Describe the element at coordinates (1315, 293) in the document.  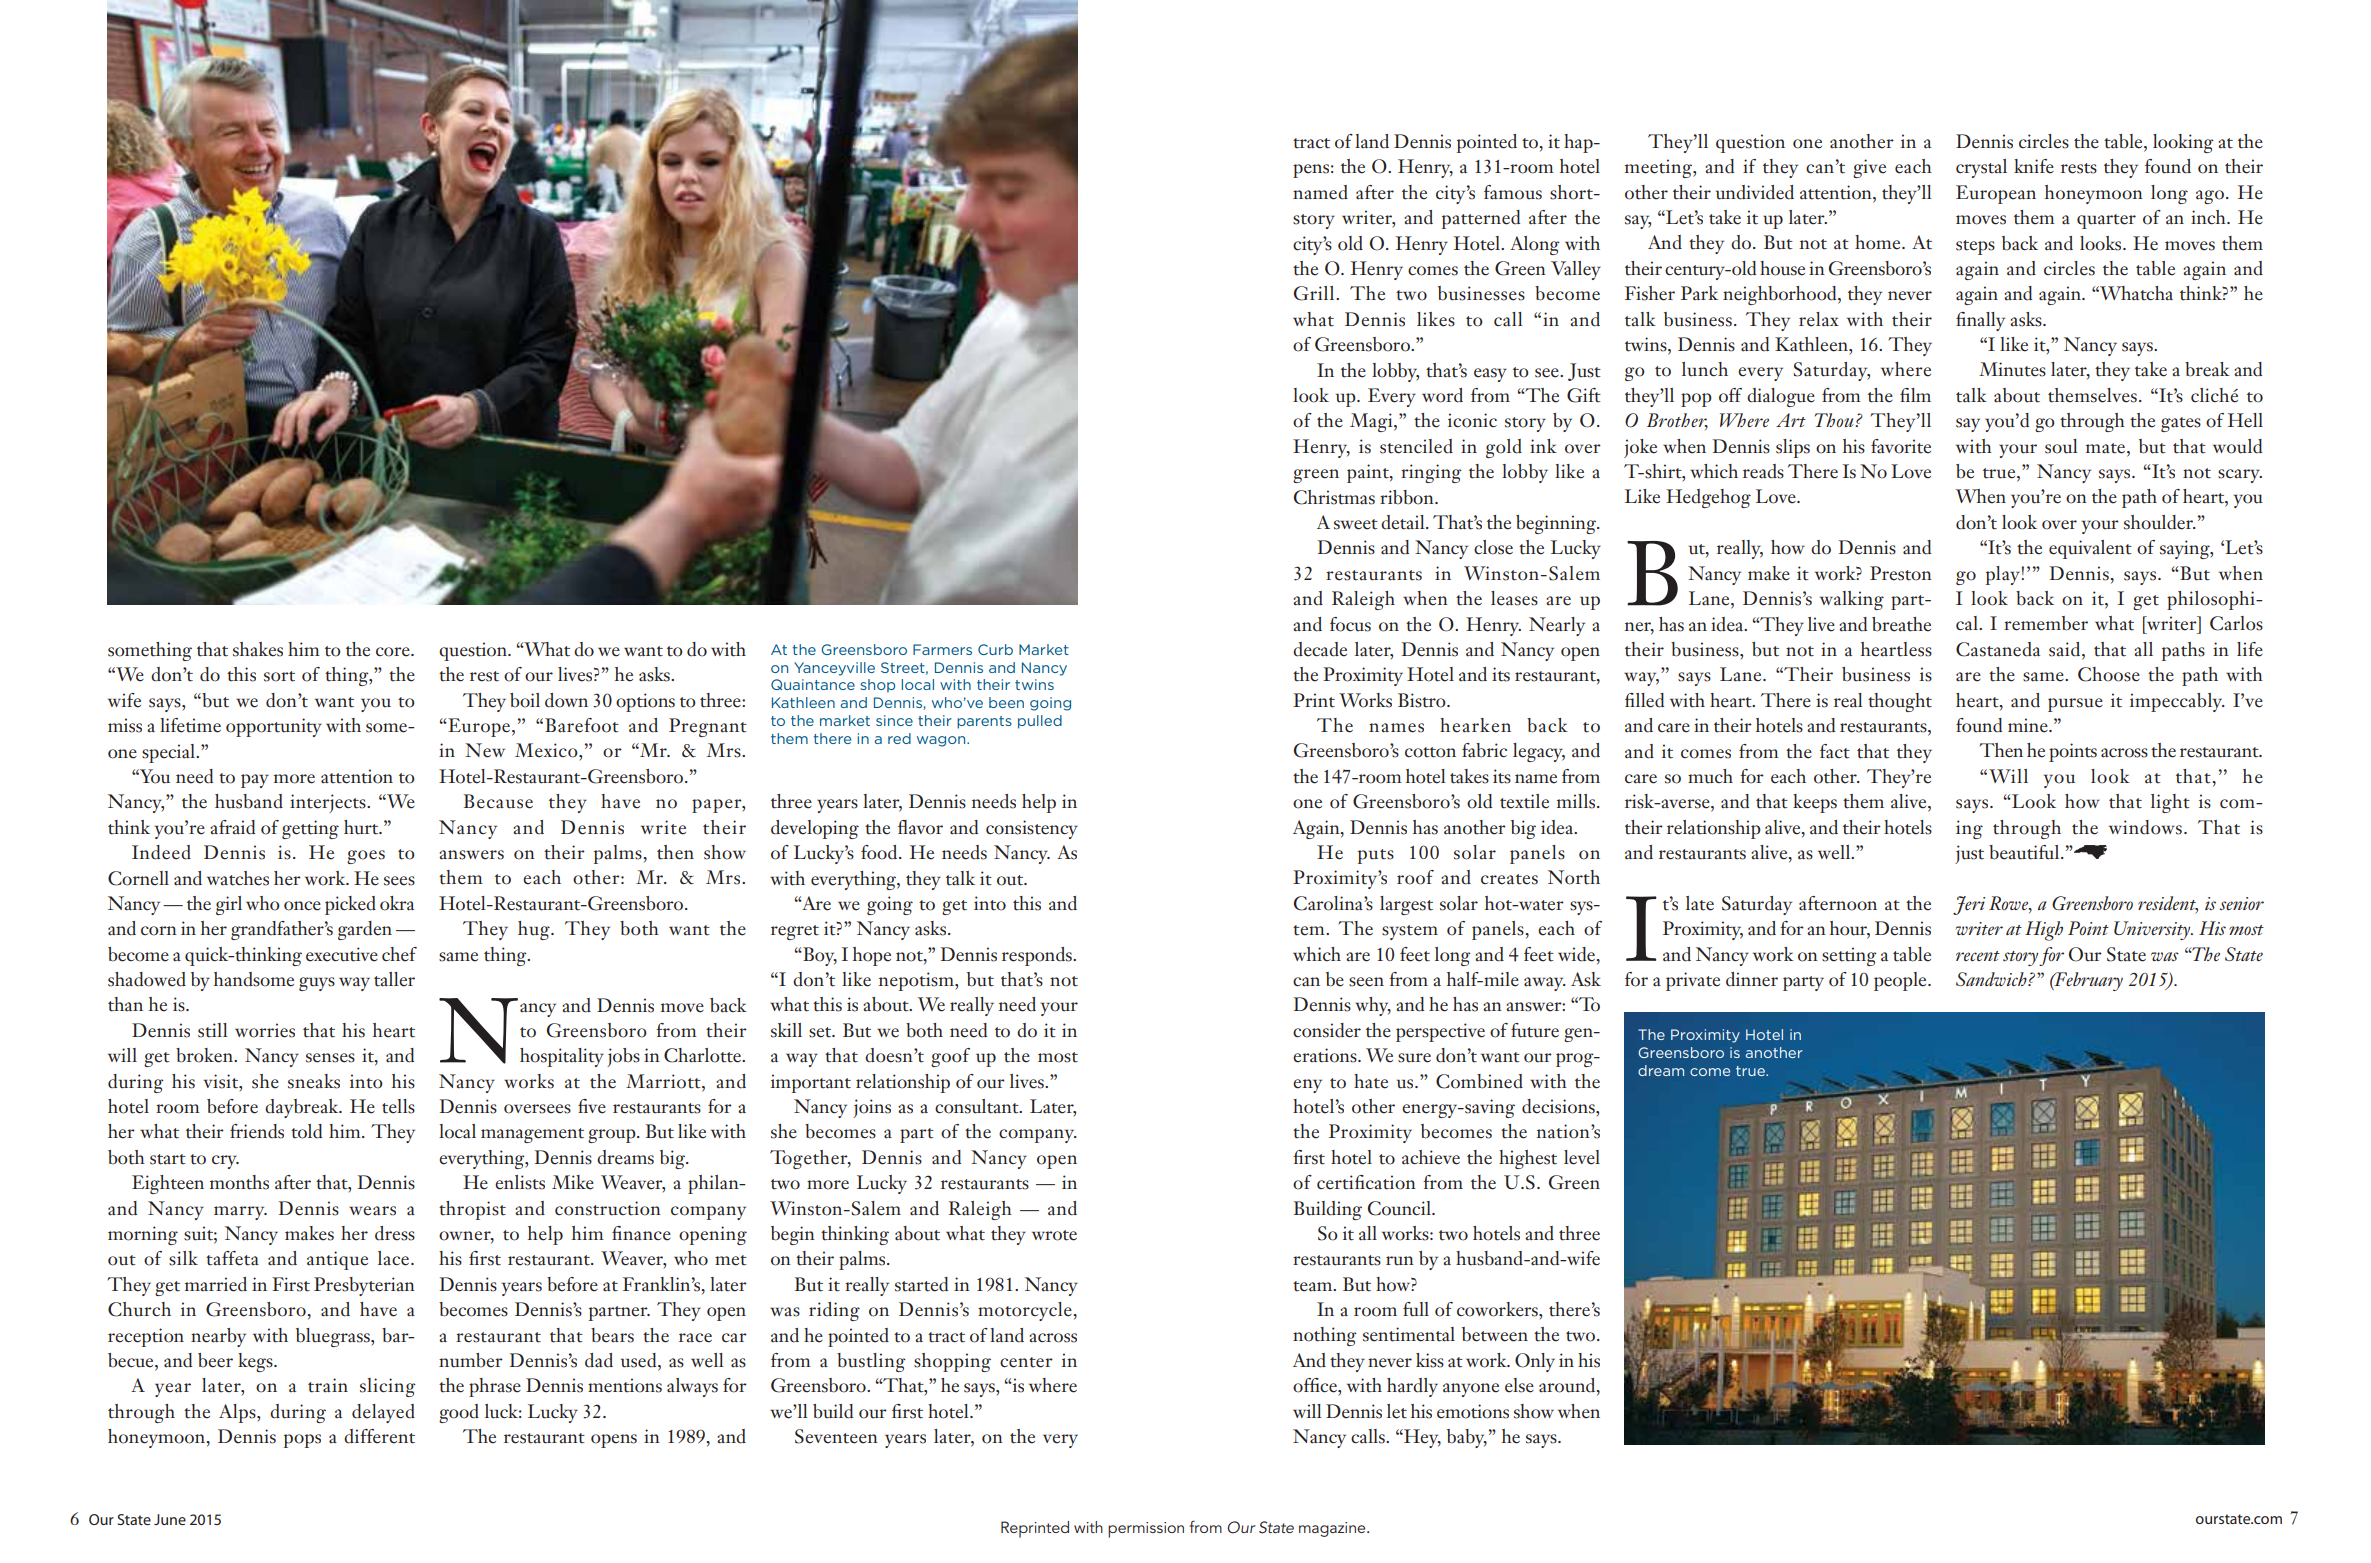
I see `Grill` at that location.
